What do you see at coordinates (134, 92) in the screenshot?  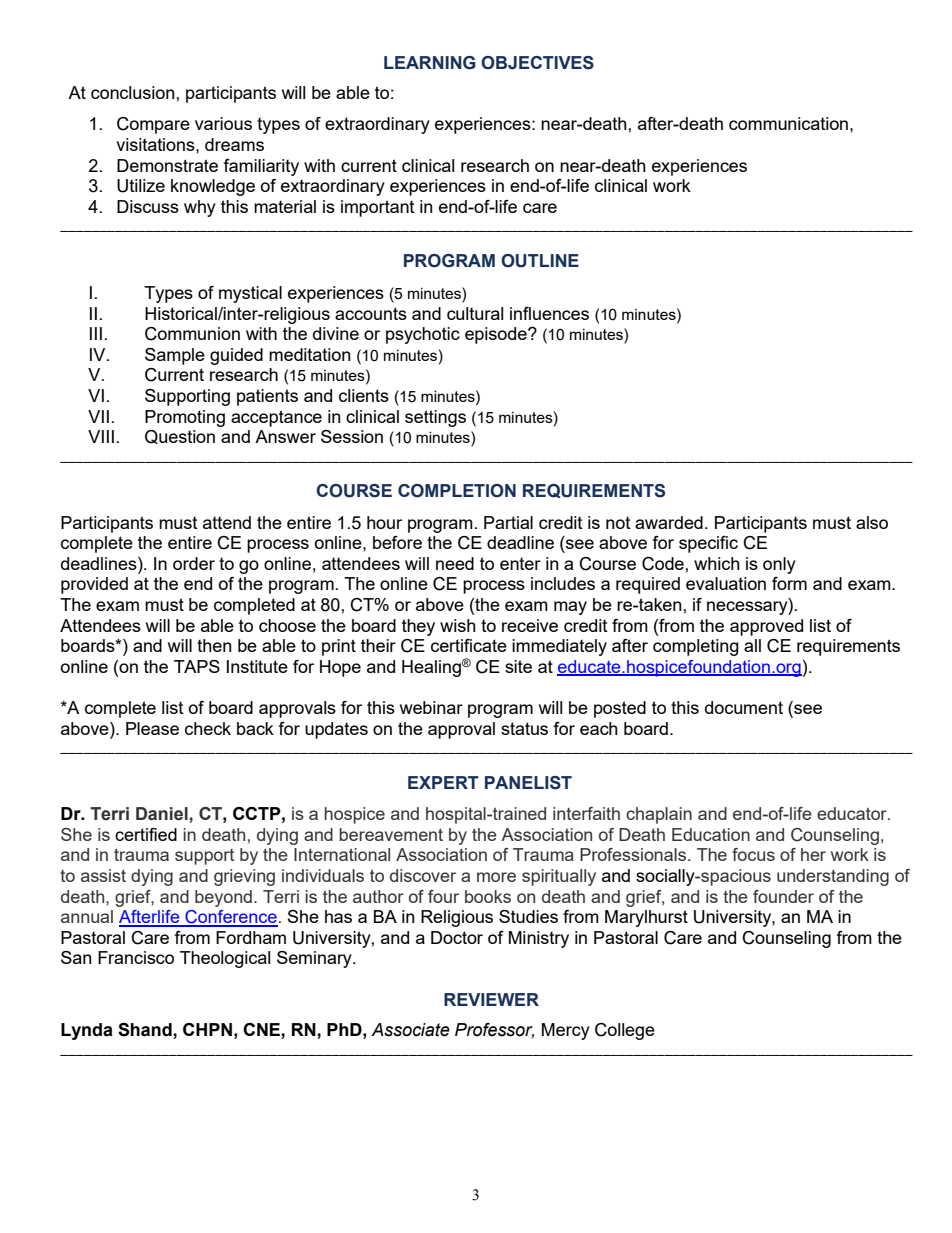 I see `conclusion` at bounding box center [134, 92].
